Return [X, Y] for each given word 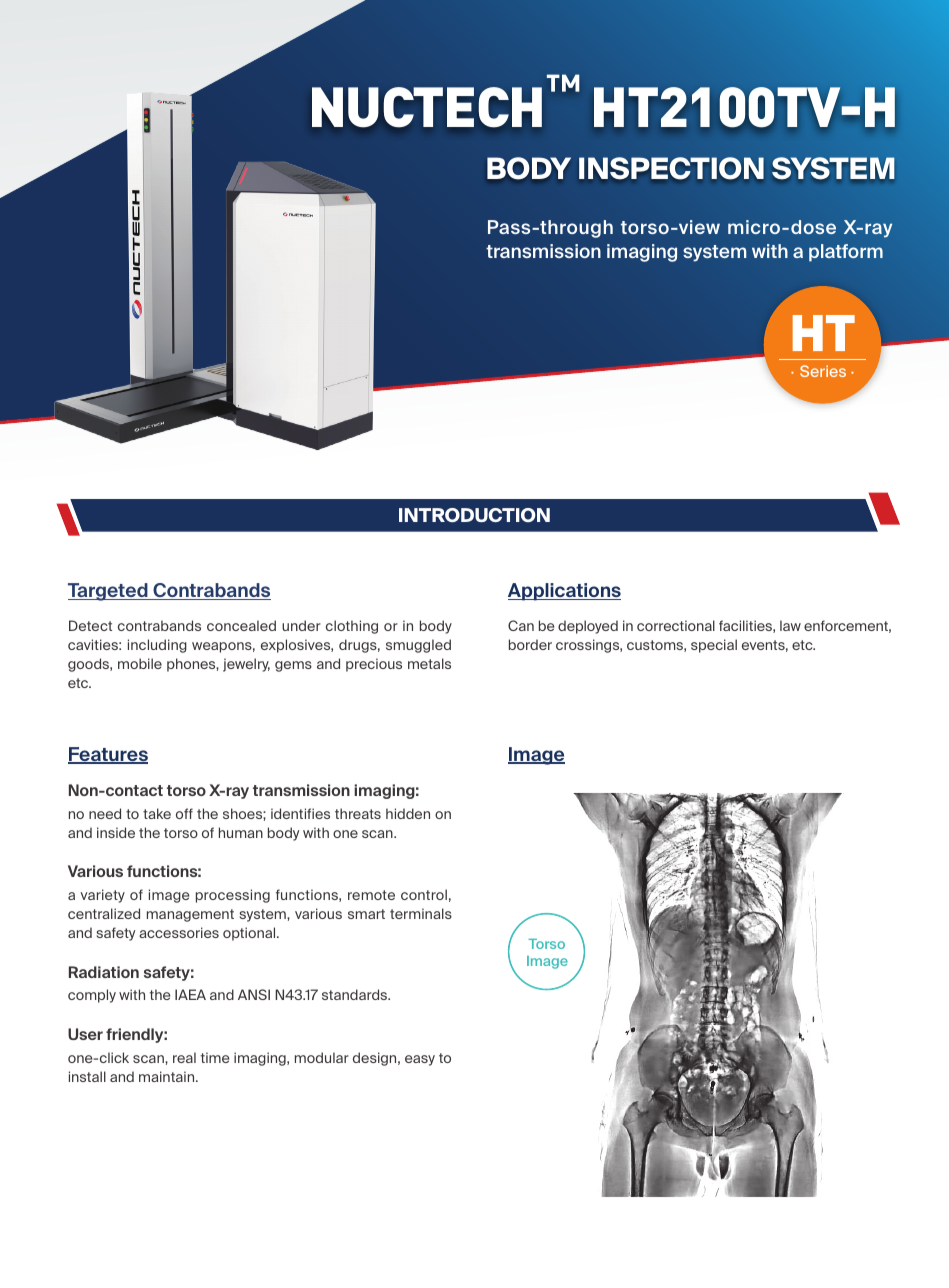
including [157, 646]
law [790, 625]
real [184, 1057]
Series [823, 371]
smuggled [418, 646]
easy [420, 1060]
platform [846, 253]
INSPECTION [671, 168]
